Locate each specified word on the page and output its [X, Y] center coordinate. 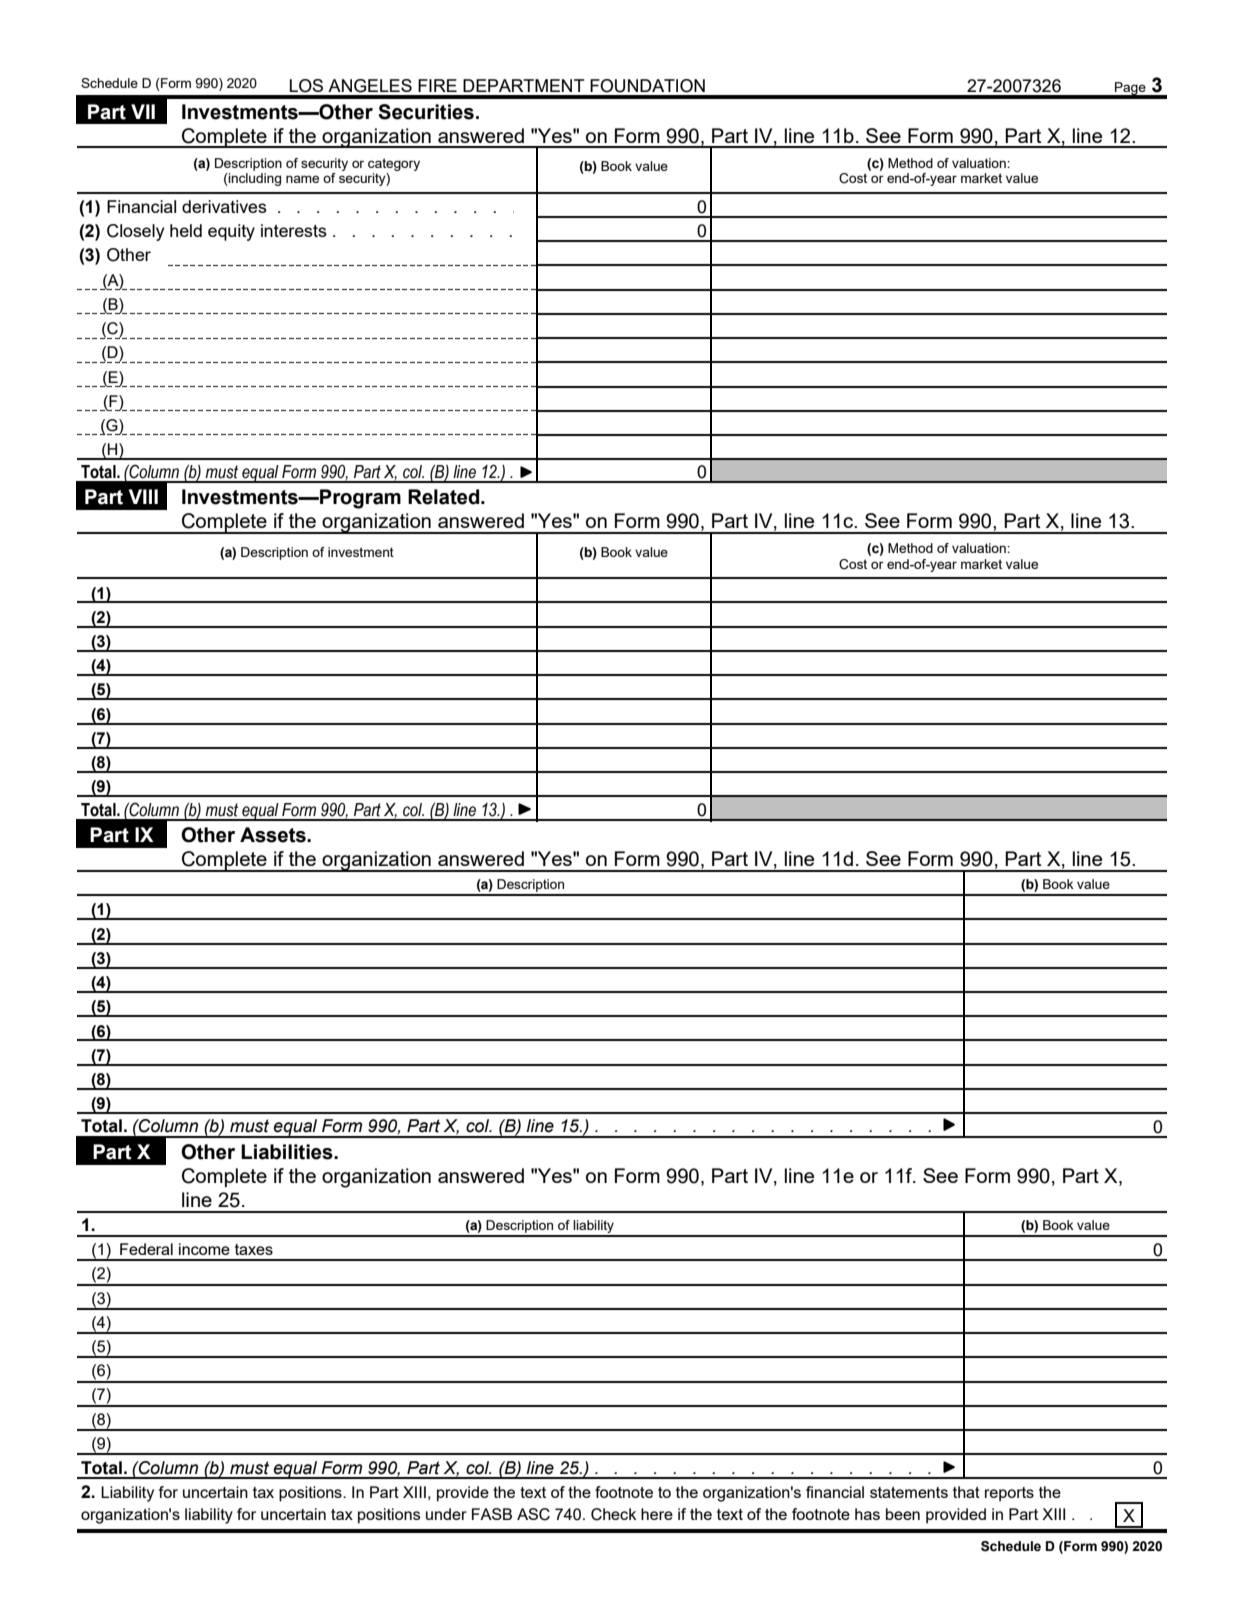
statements [909, 1492]
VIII [143, 496]
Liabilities [288, 1152]
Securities [426, 112]
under [446, 1514]
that [966, 1492]
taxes [254, 1249]
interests [294, 230]
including [254, 179]
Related [445, 497]
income [204, 1249]
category [394, 164]
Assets [274, 835]
